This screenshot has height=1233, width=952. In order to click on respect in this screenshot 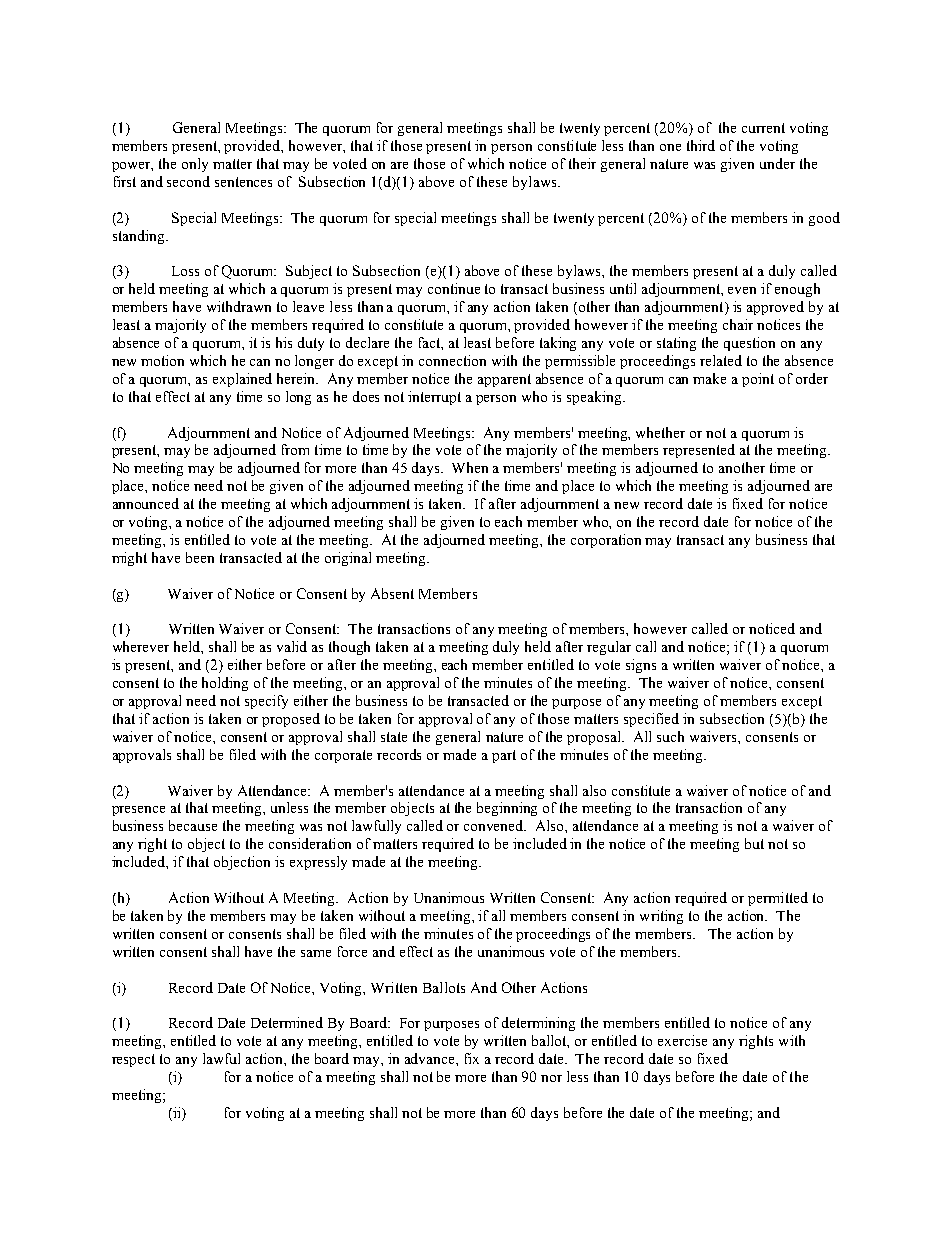, I will do `click(133, 1060)`.
